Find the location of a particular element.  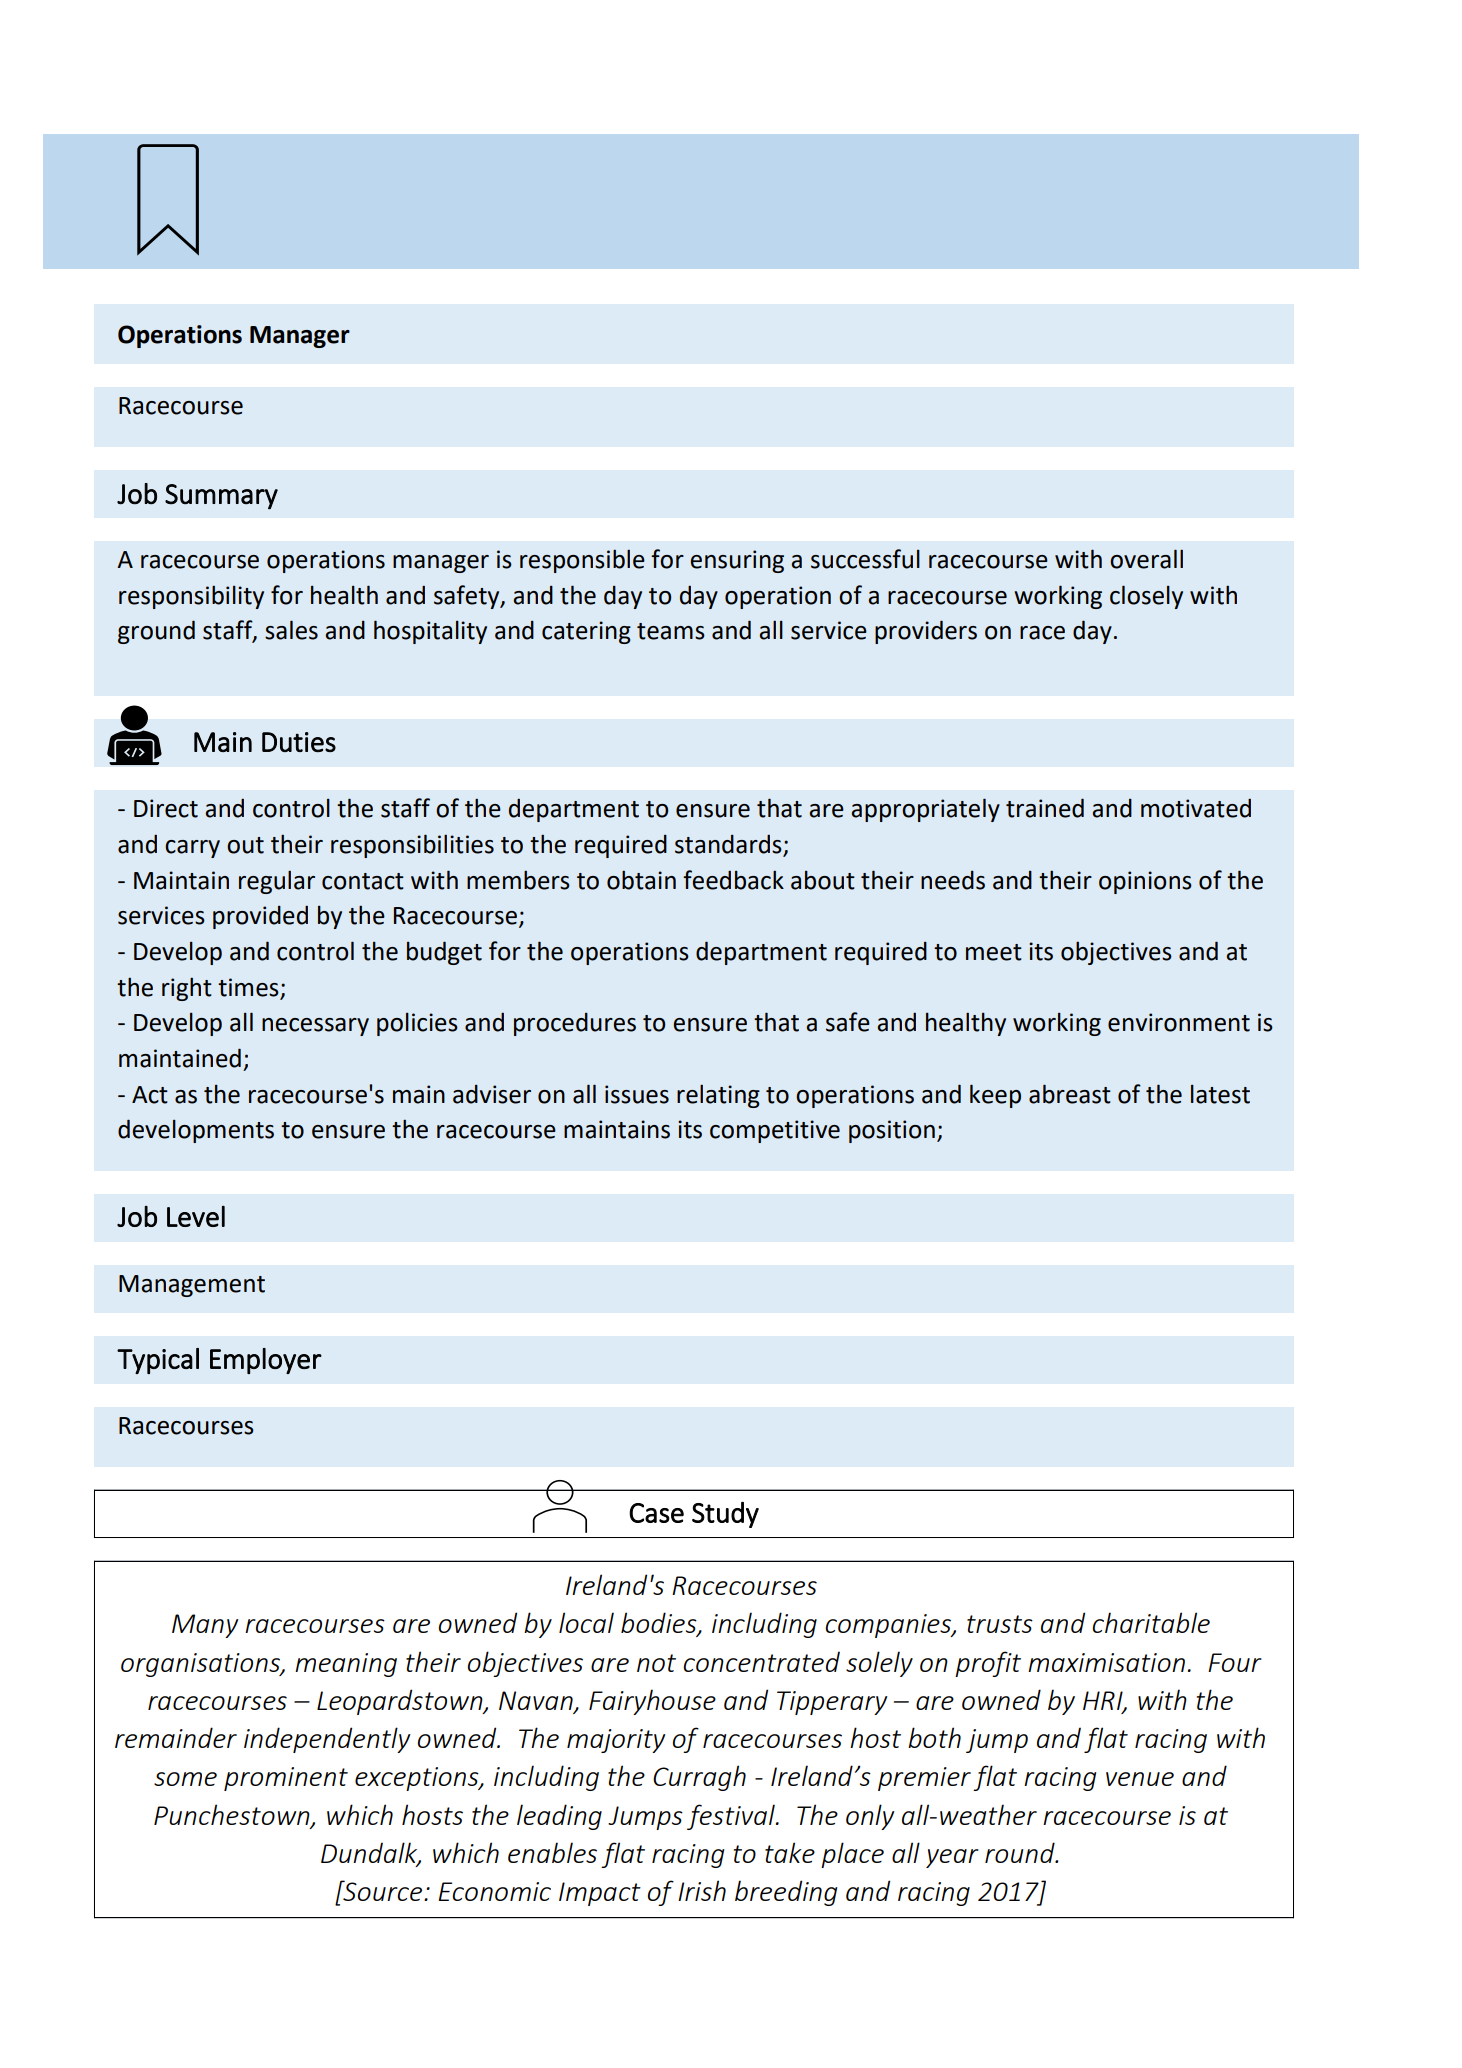

Employer is located at coordinates (266, 1361).
